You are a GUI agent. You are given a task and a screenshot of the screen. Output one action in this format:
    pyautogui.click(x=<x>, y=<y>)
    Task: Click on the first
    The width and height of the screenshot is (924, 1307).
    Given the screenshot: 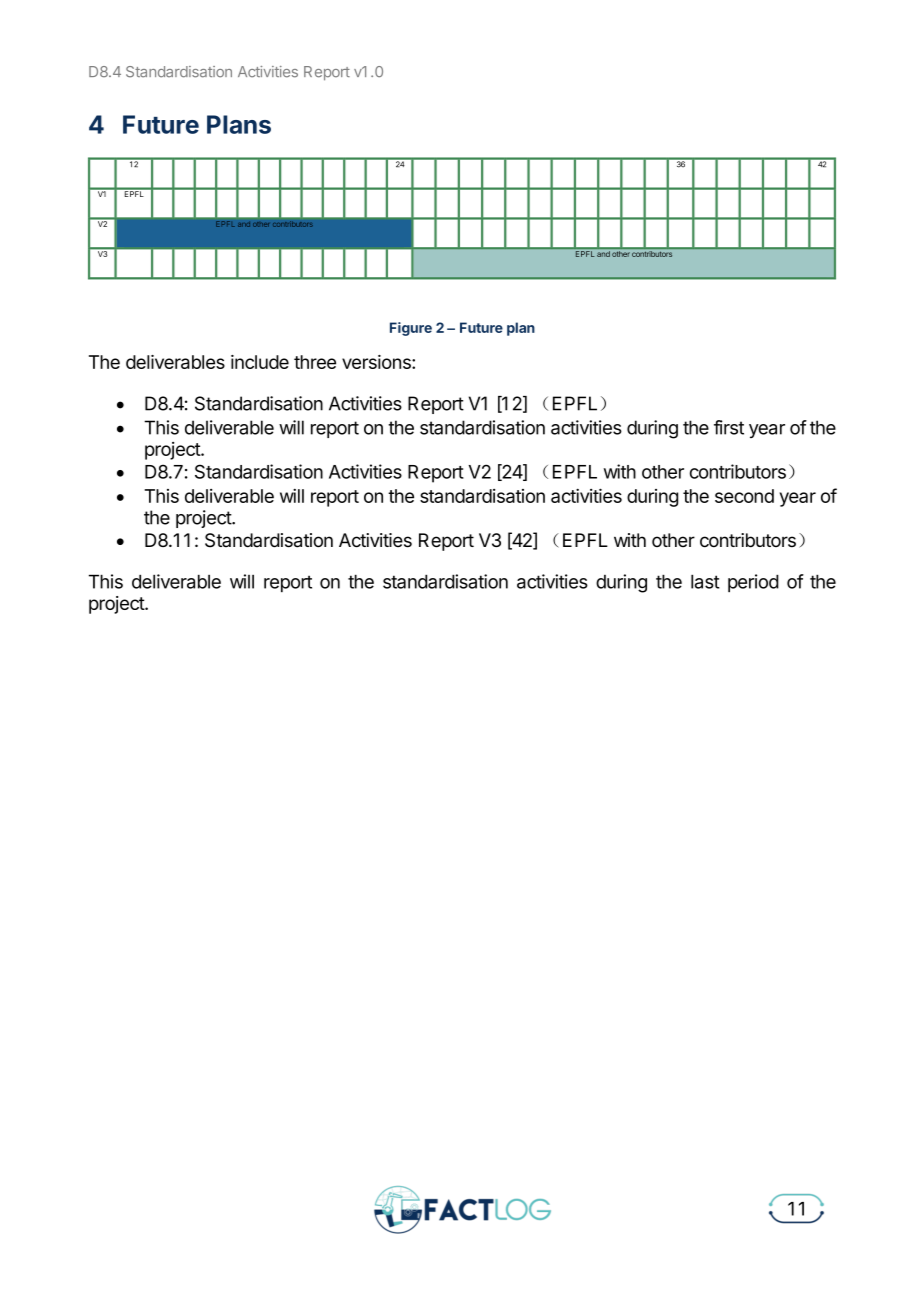 What is the action you would take?
    pyautogui.click(x=729, y=427)
